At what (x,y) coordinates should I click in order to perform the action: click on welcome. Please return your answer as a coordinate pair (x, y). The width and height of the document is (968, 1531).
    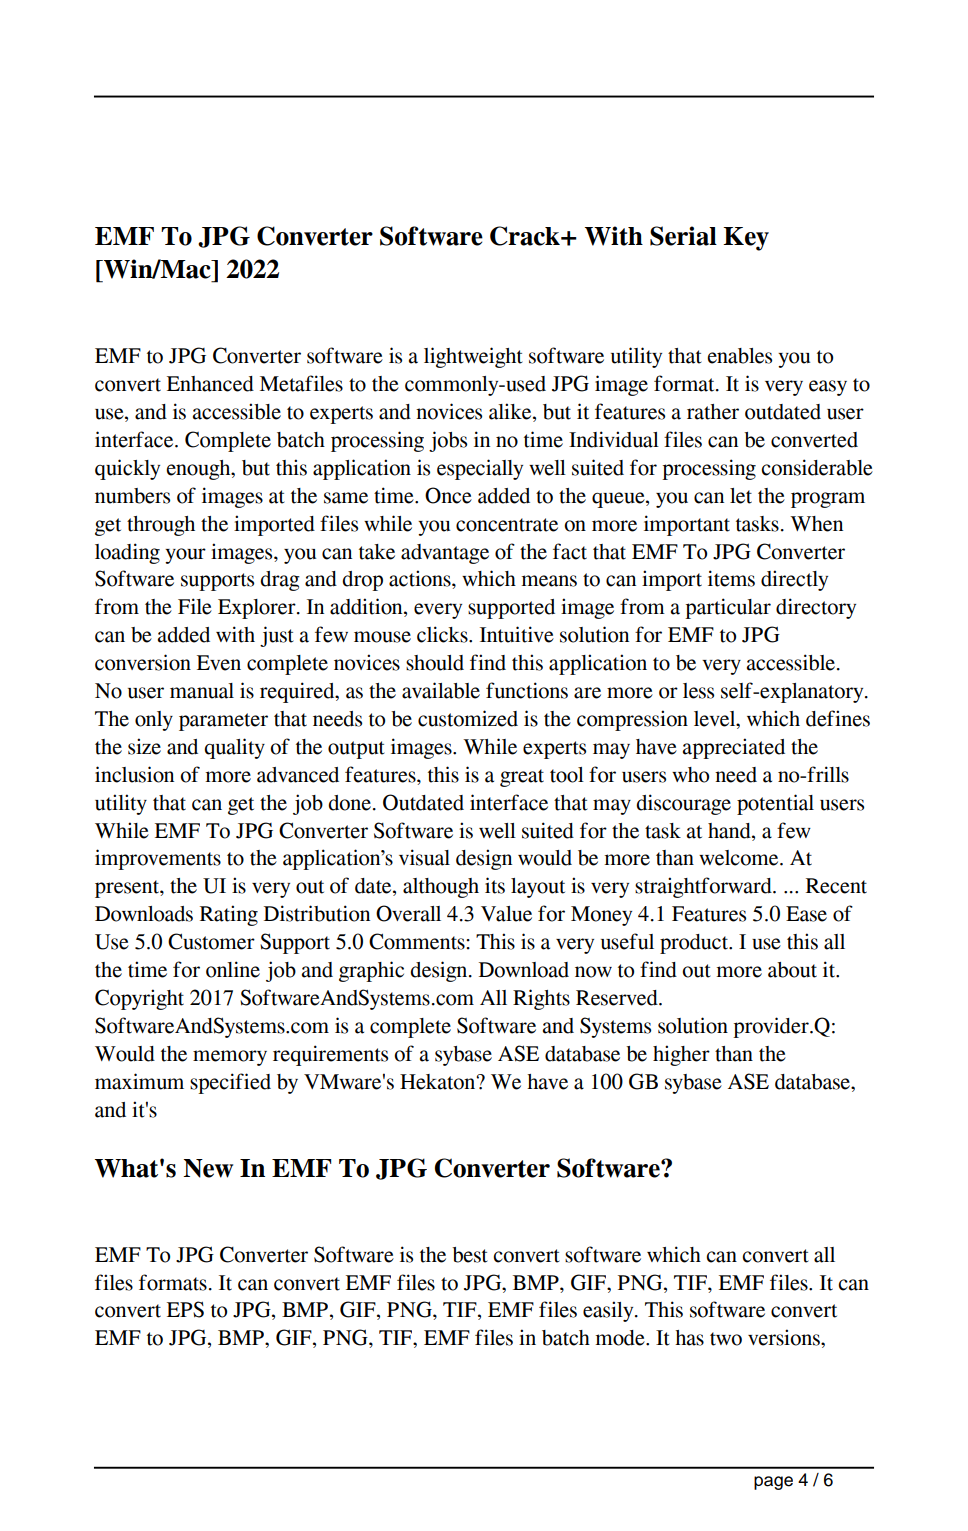
    Looking at the image, I should click on (740, 858).
